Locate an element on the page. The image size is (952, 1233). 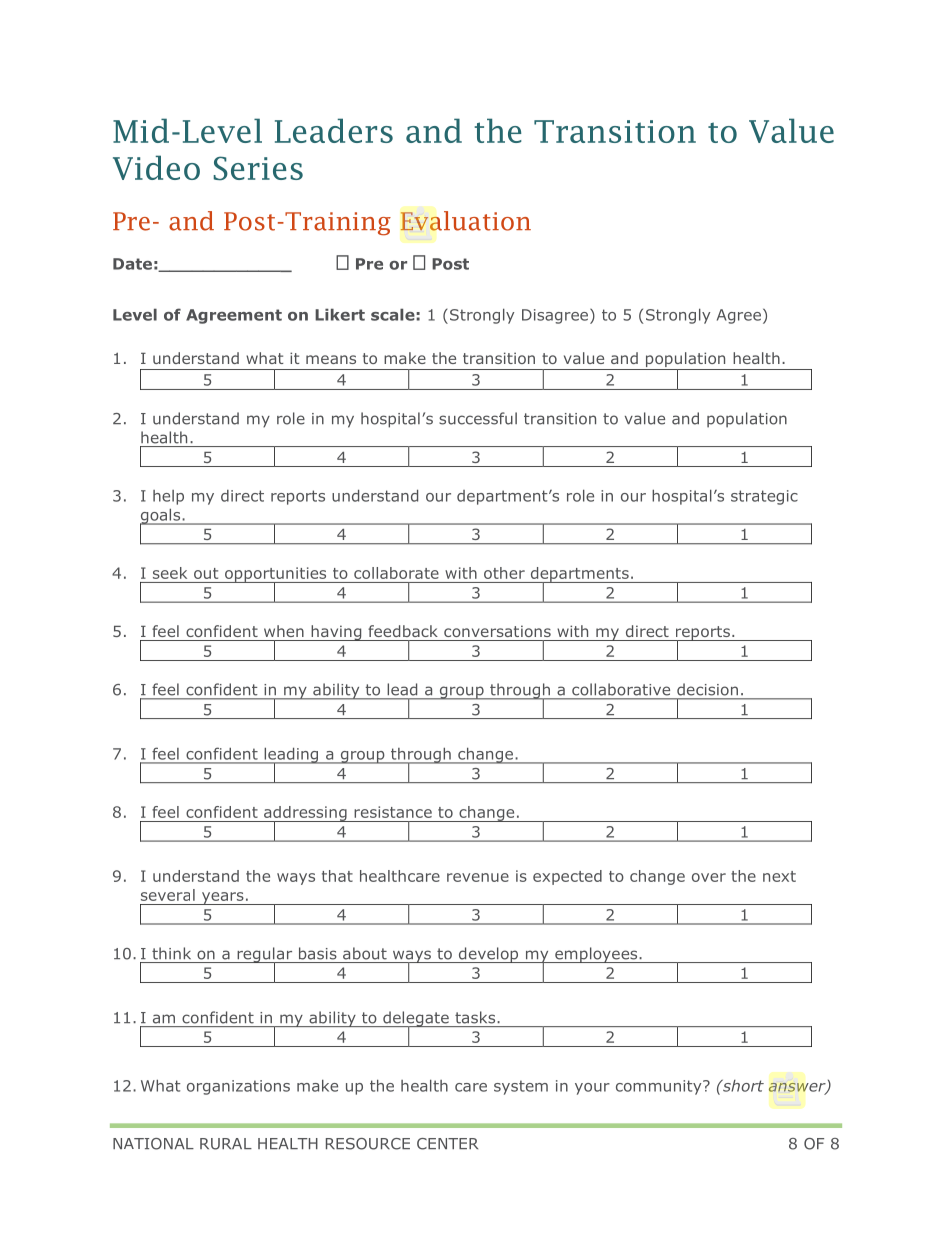
over is located at coordinates (709, 877).
